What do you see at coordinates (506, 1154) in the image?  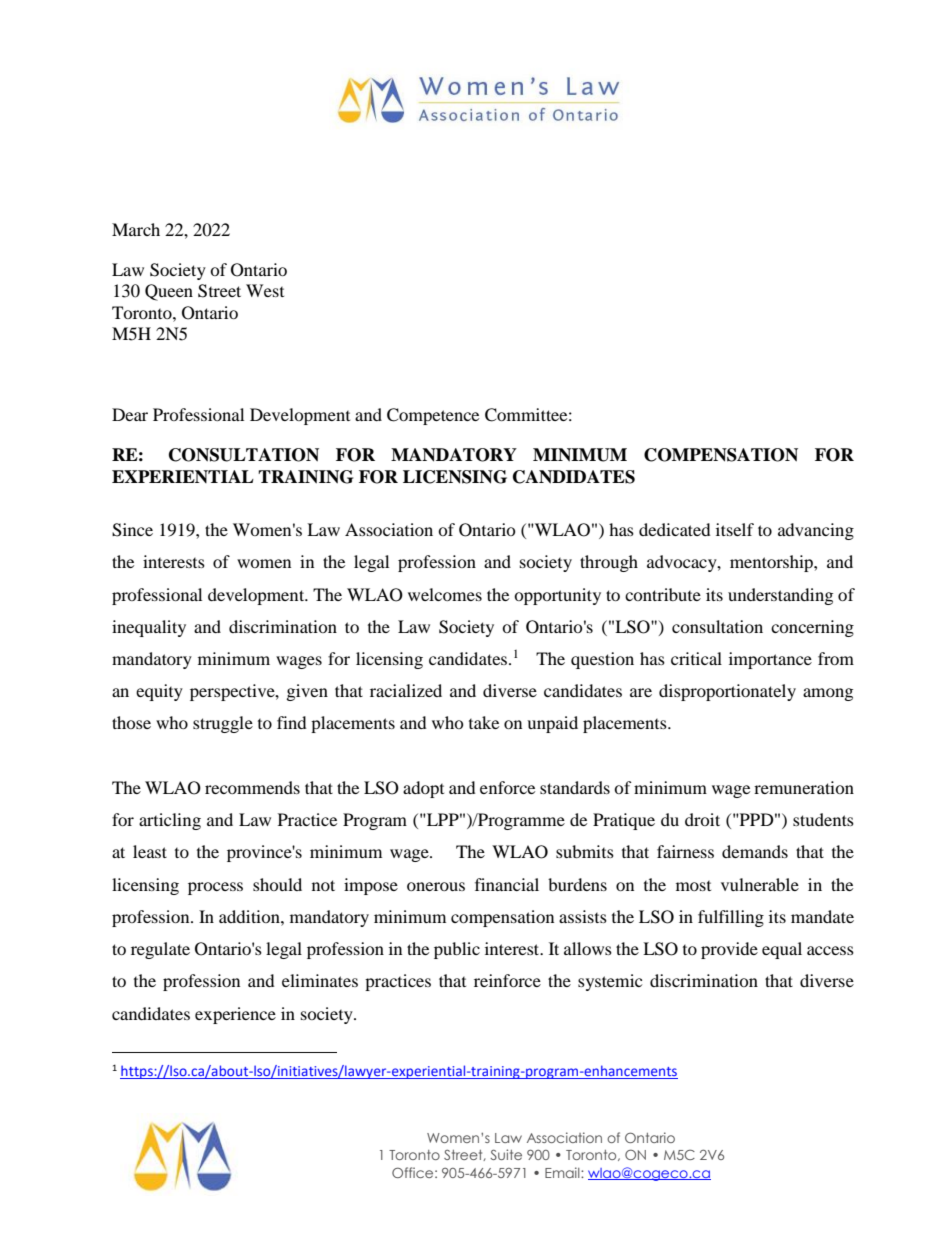 I see `Suite` at bounding box center [506, 1154].
